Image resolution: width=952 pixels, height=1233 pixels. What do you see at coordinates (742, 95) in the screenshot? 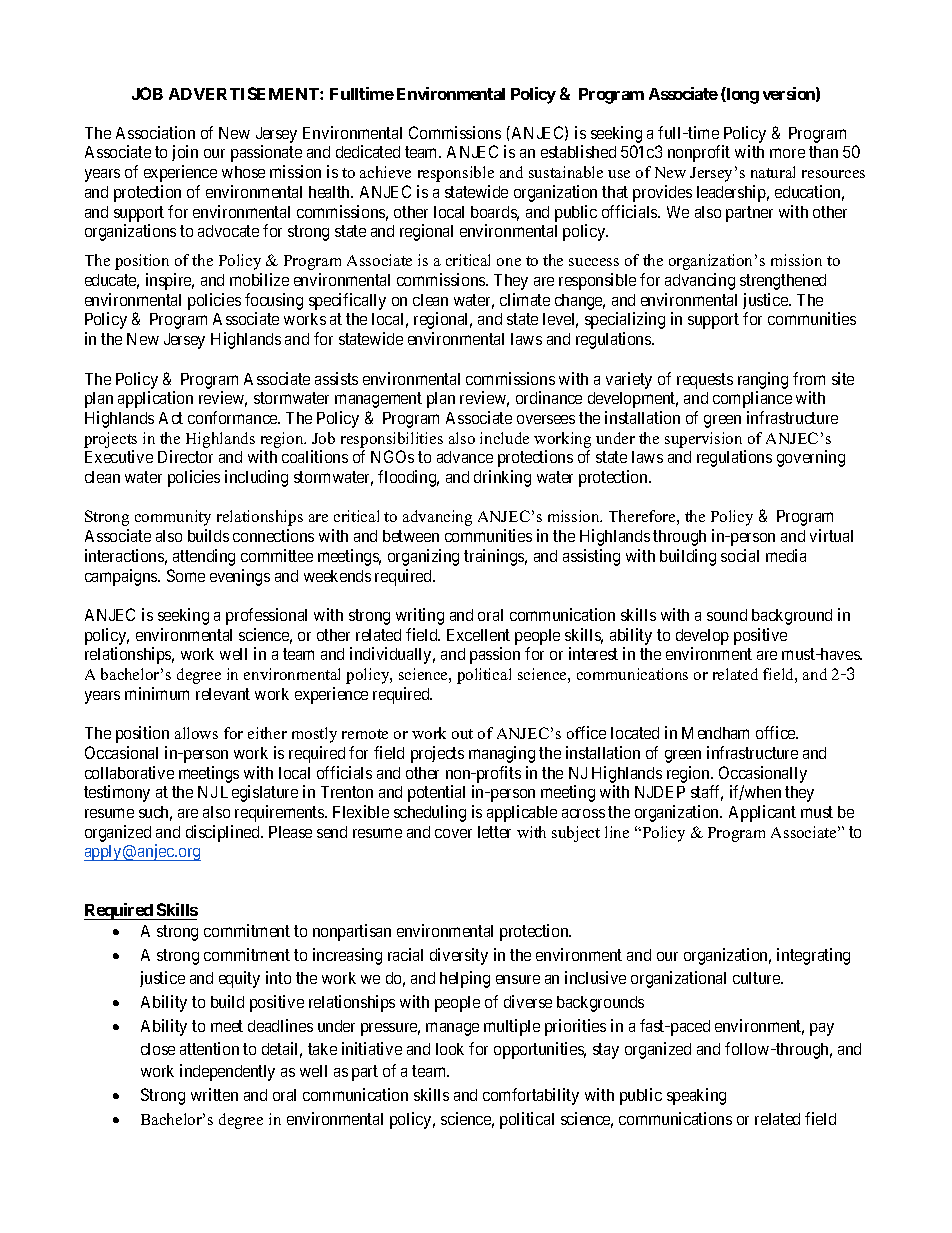
I see `long` at bounding box center [742, 95].
